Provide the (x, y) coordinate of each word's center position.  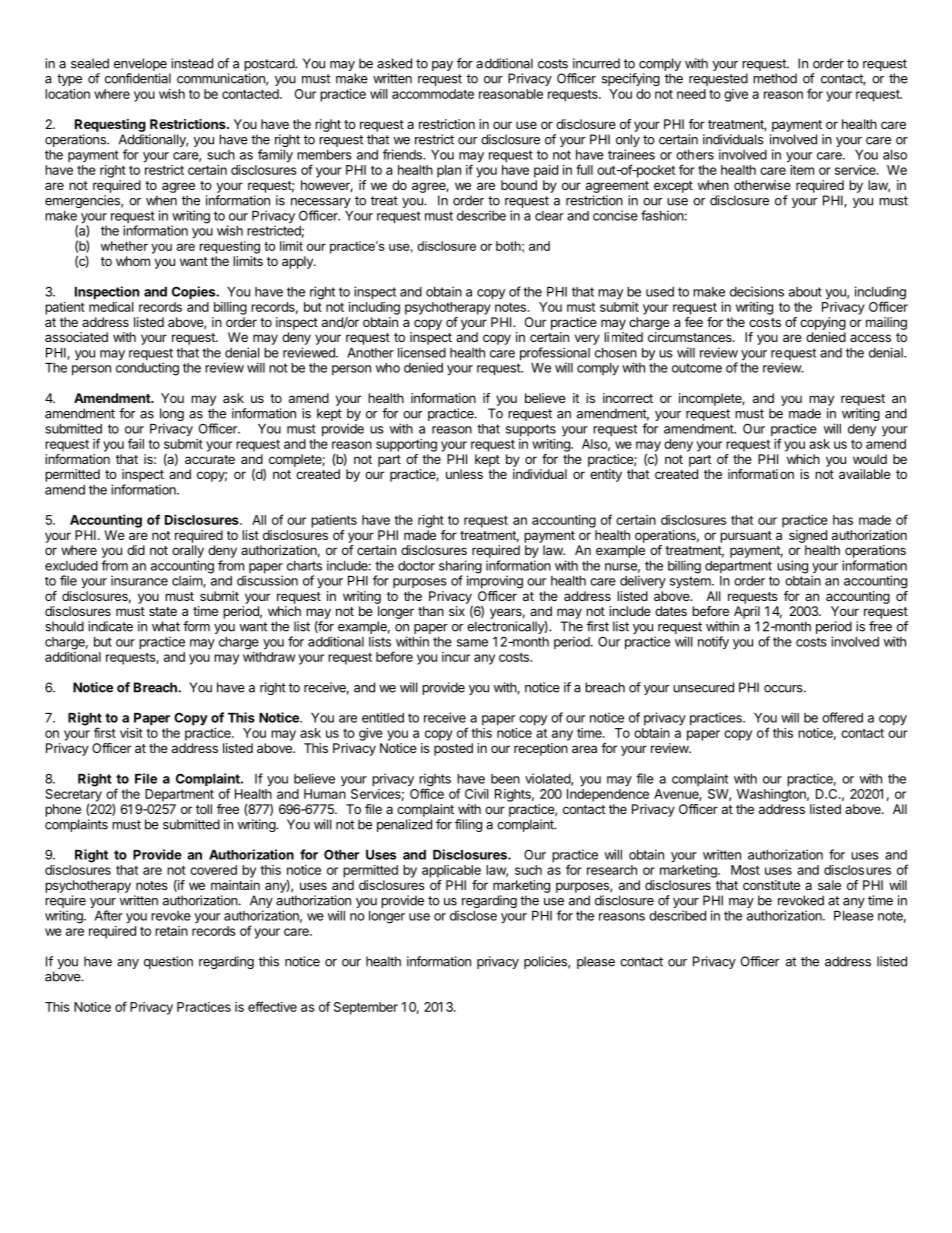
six (457, 611)
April (747, 612)
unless (464, 474)
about (805, 292)
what (166, 626)
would (870, 459)
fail (136, 443)
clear (549, 216)
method (775, 78)
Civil (476, 794)
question (168, 962)
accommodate (433, 94)
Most (745, 870)
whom (133, 261)
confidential (138, 78)
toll (204, 809)
